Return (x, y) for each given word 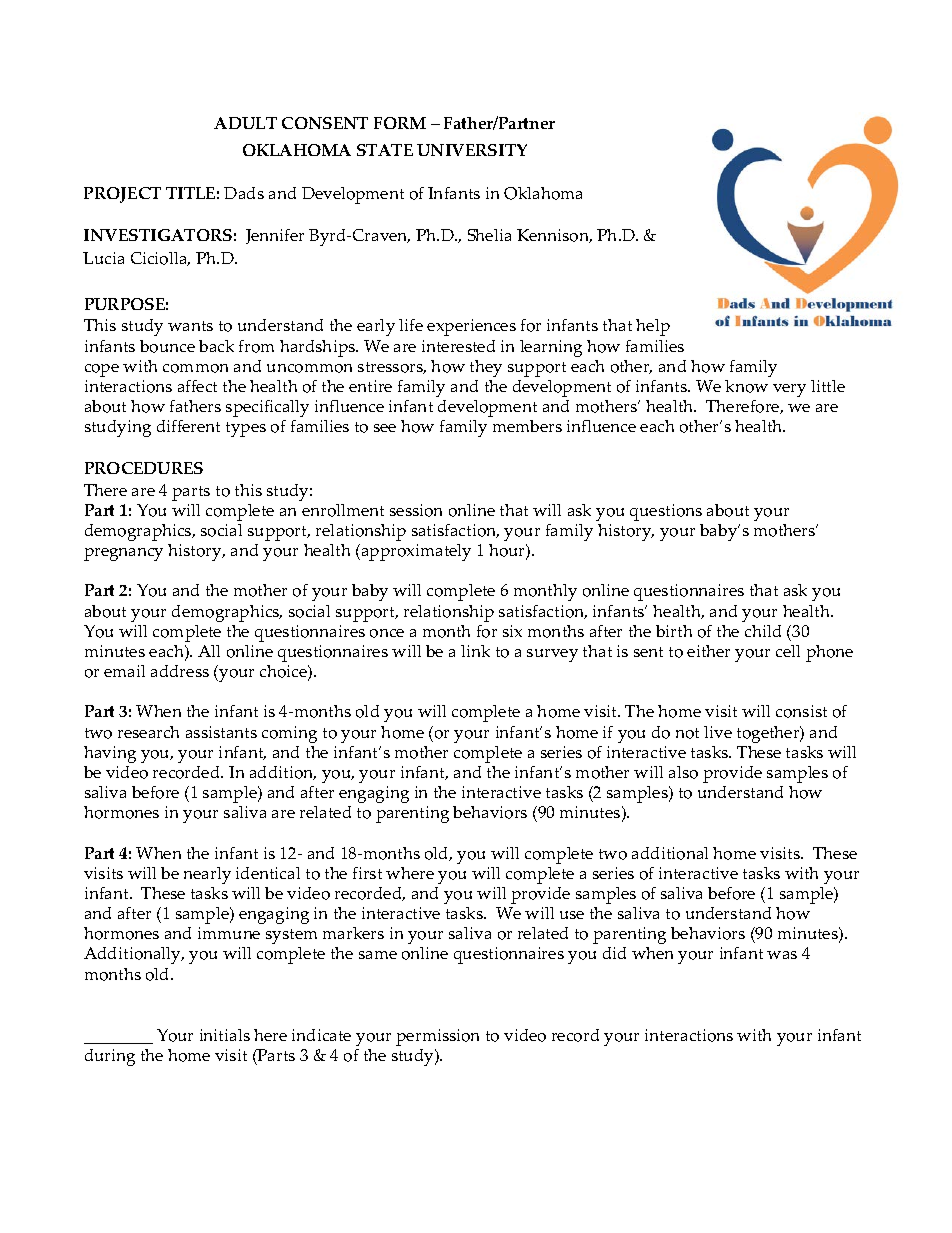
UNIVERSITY (472, 150)
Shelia (489, 235)
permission (437, 1037)
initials (225, 1035)
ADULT (245, 123)
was (782, 955)
